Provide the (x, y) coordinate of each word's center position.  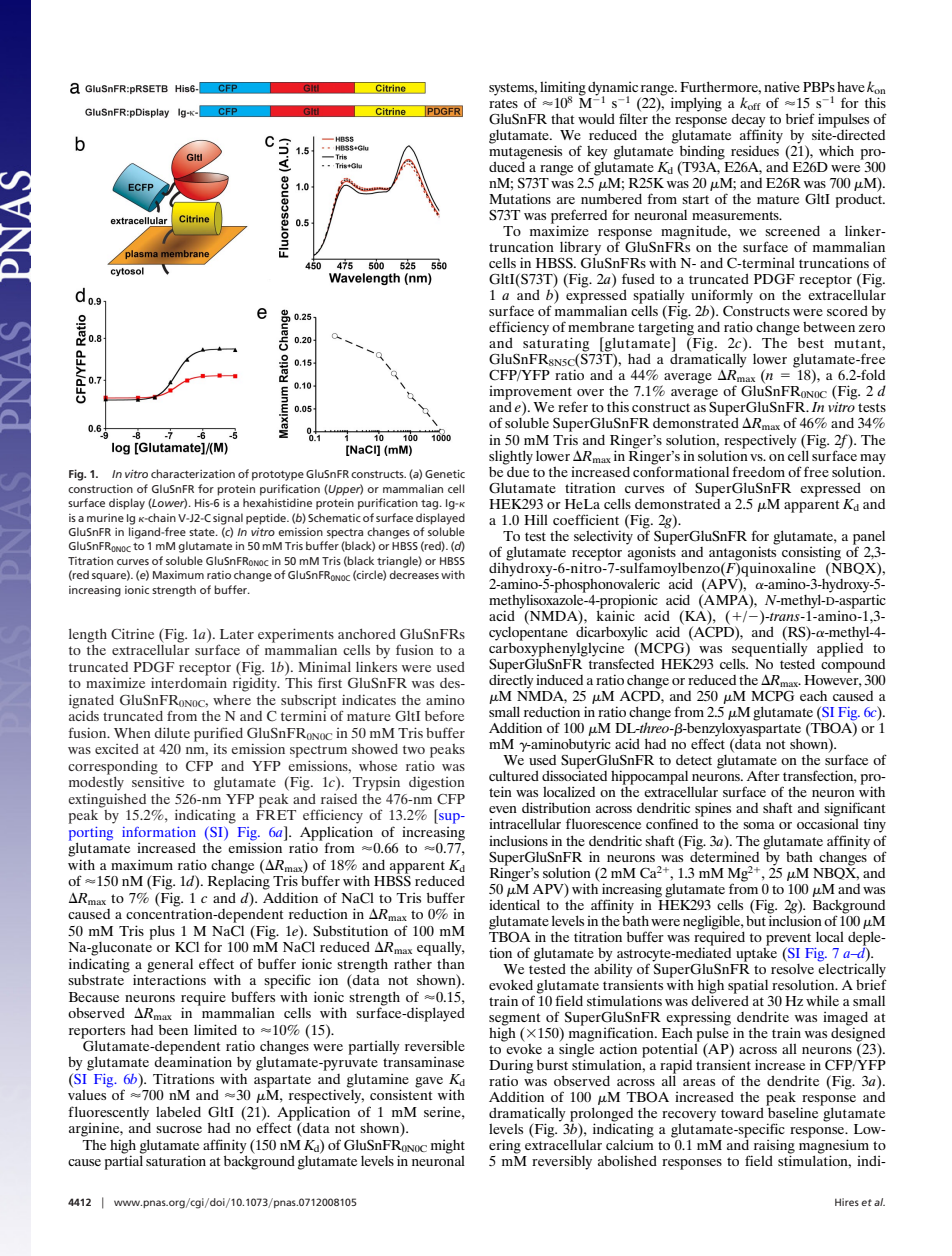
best (811, 342)
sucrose (179, 1129)
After (763, 775)
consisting (811, 554)
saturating (556, 344)
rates (503, 103)
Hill (536, 519)
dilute (172, 732)
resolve (792, 967)
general (170, 966)
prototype (278, 476)
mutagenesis (525, 152)
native (782, 87)
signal (228, 519)
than (451, 963)
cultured (514, 775)
